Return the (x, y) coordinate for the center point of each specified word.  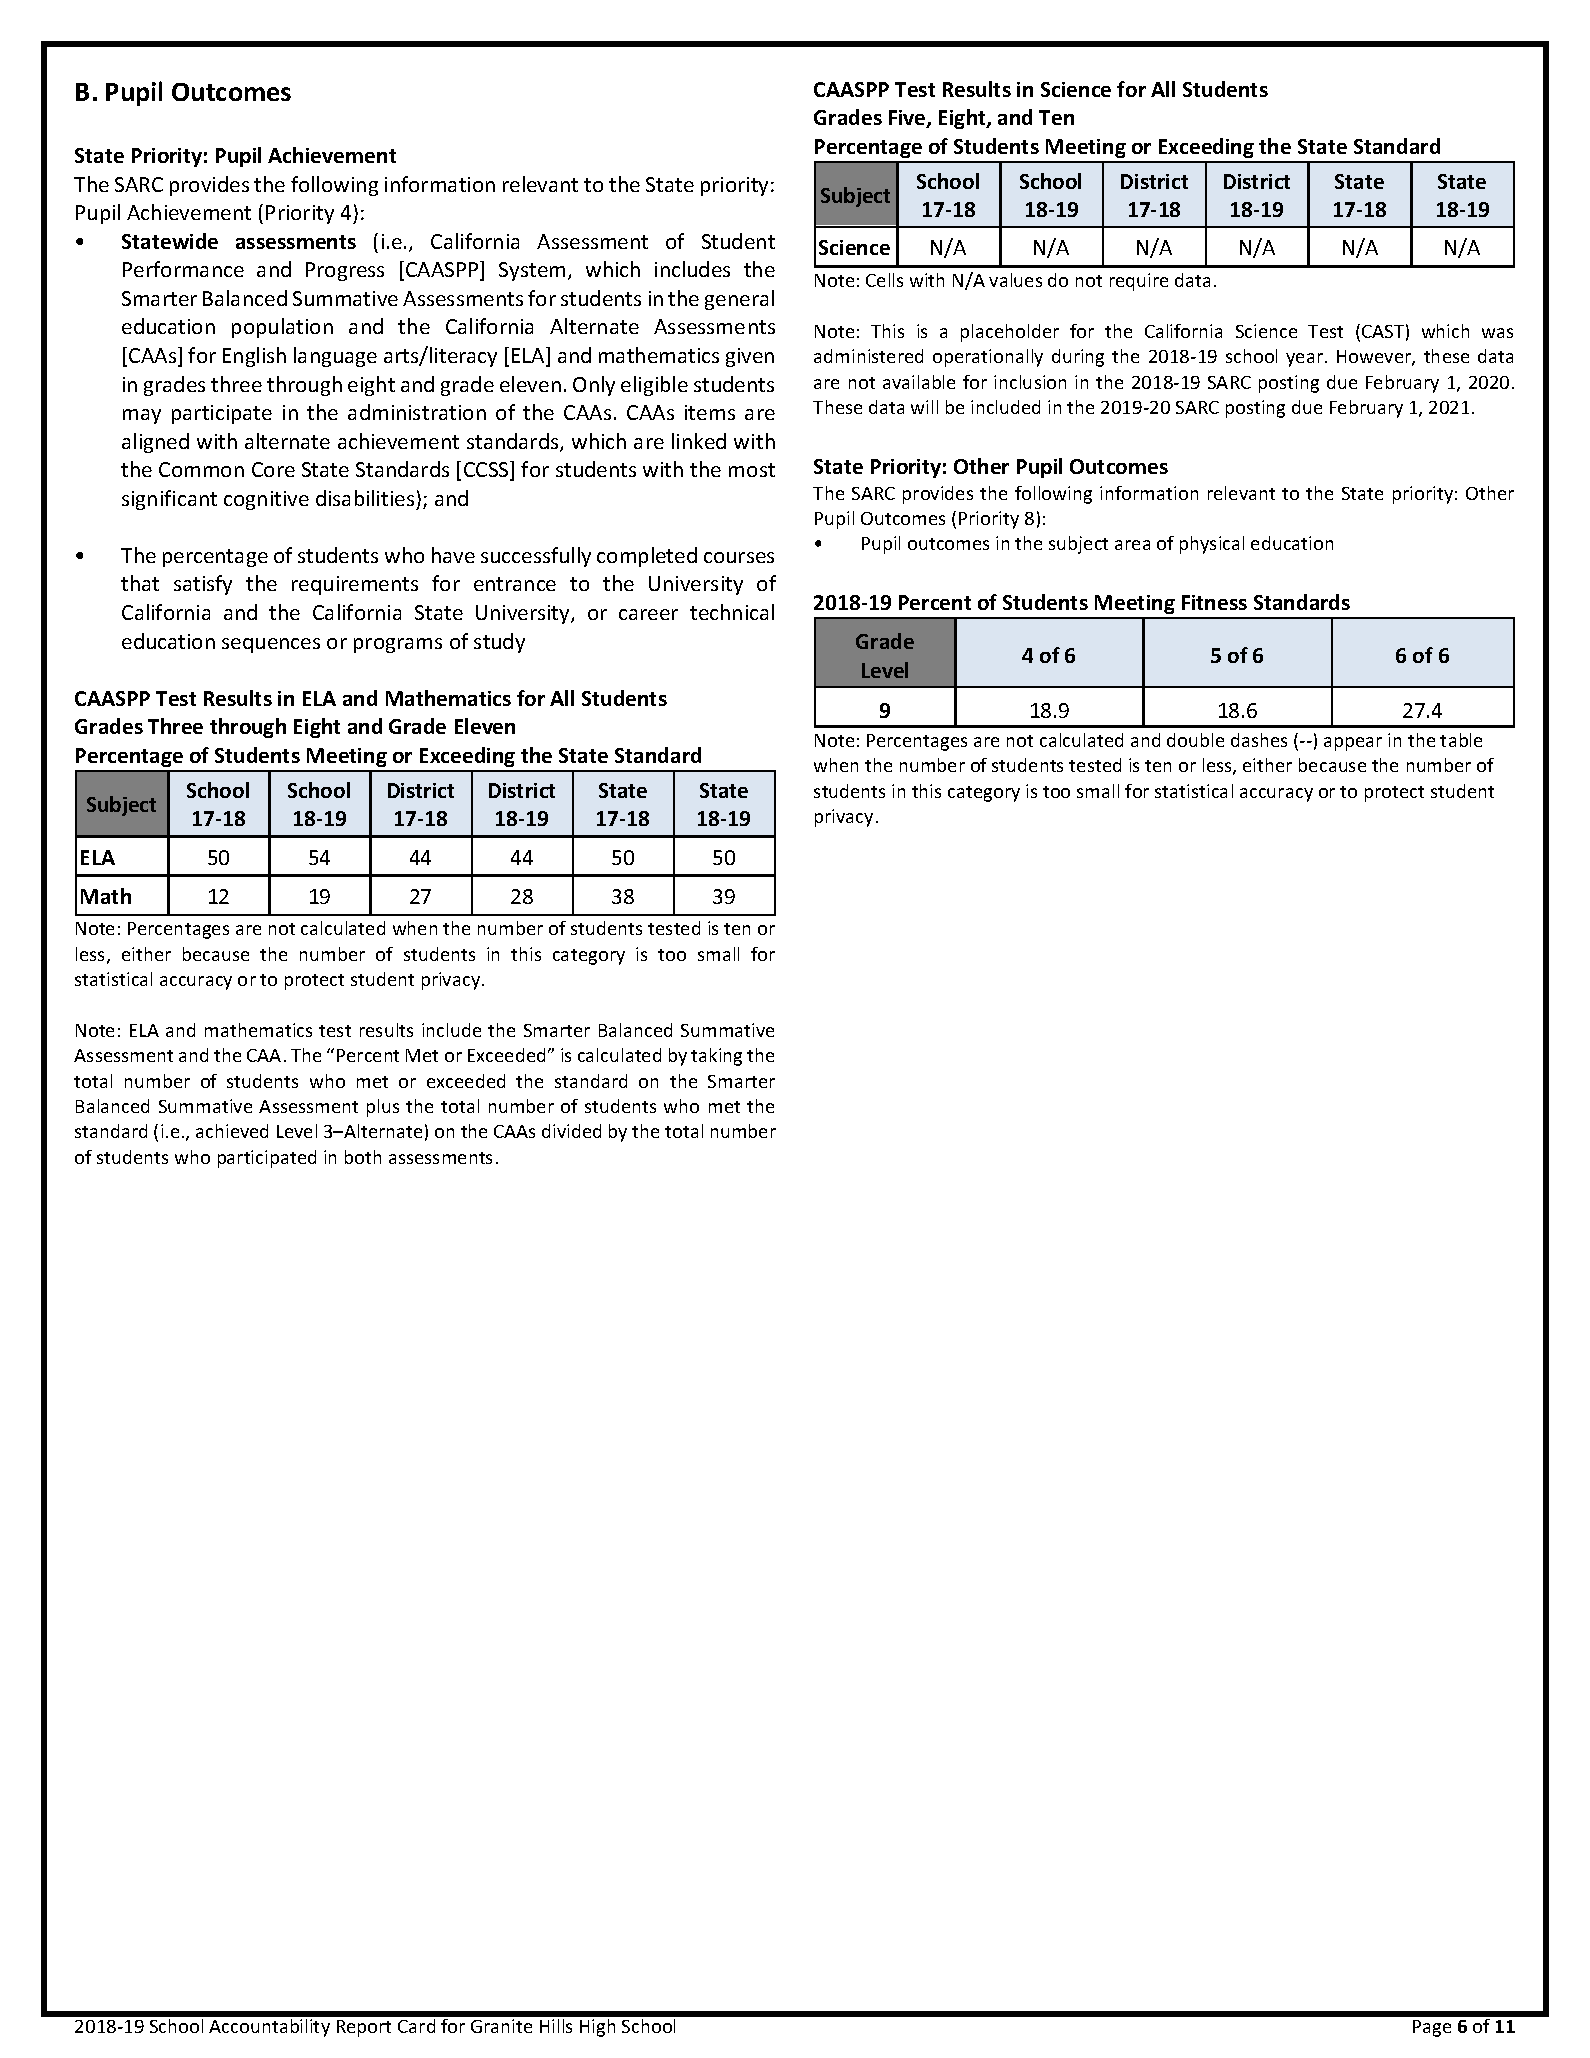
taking (716, 1057)
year (1306, 360)
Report (364, 2028)
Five (908, 119)
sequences (271, 645)
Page (1432, 2028)
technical (732, 612)
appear (1353, 744)
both (363, 1157)
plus (383, 1108)
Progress (345, 271)
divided (571, 1131)
